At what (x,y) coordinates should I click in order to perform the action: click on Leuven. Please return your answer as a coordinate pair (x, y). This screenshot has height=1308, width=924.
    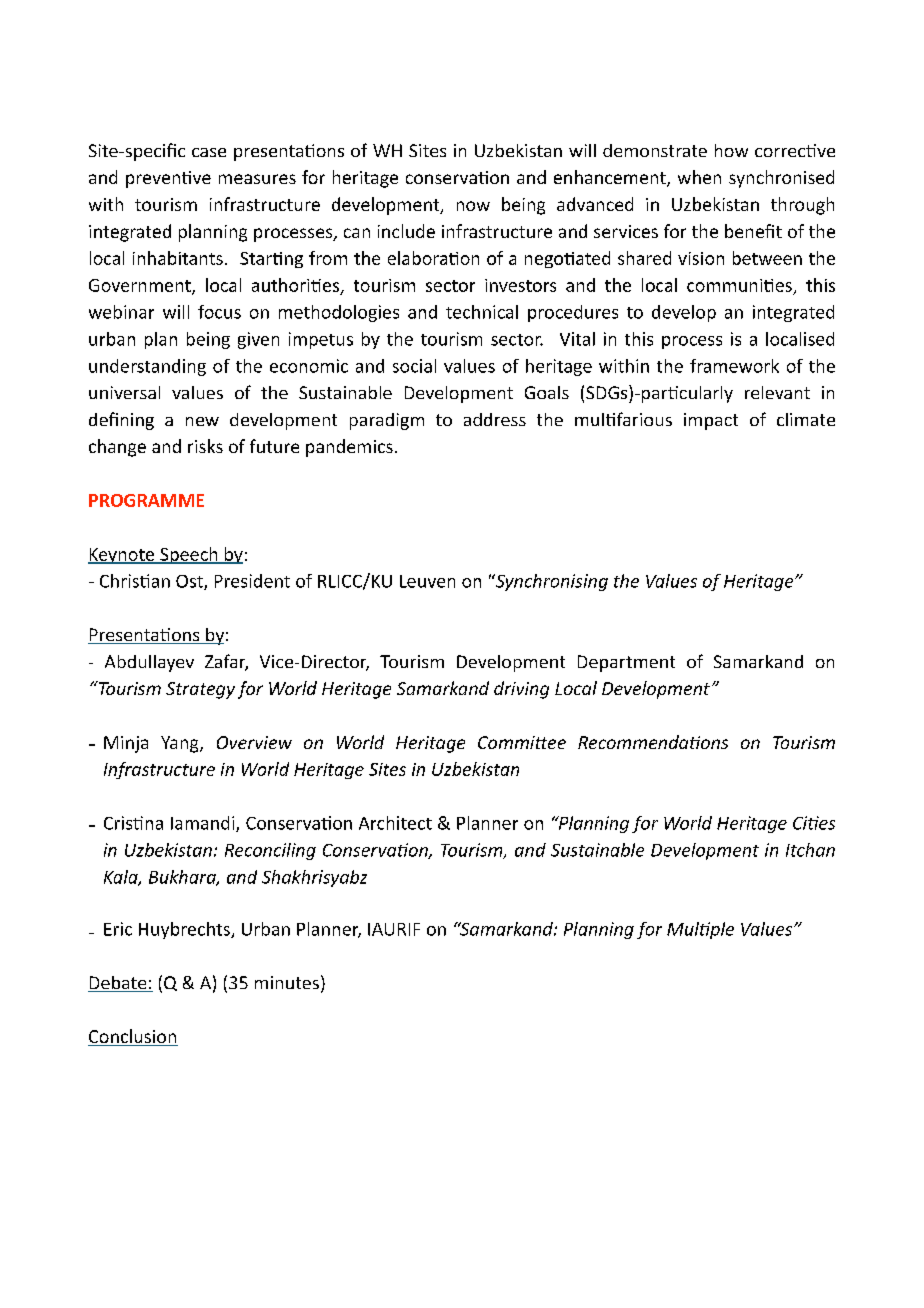
    Looking at the image, I should click on (427, 581).
